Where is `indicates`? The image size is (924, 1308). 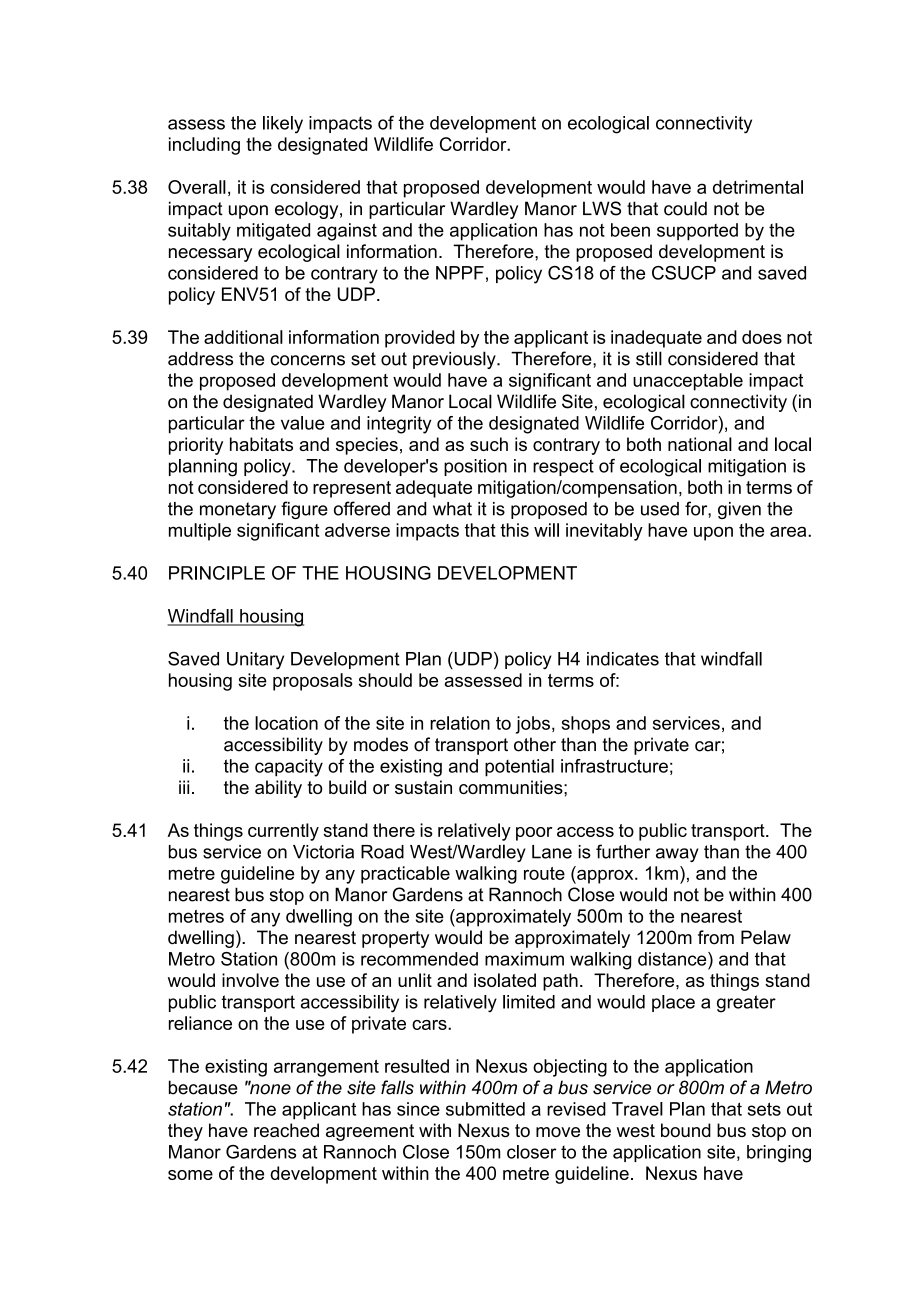
indicates is located at coordinates (623, 659).
